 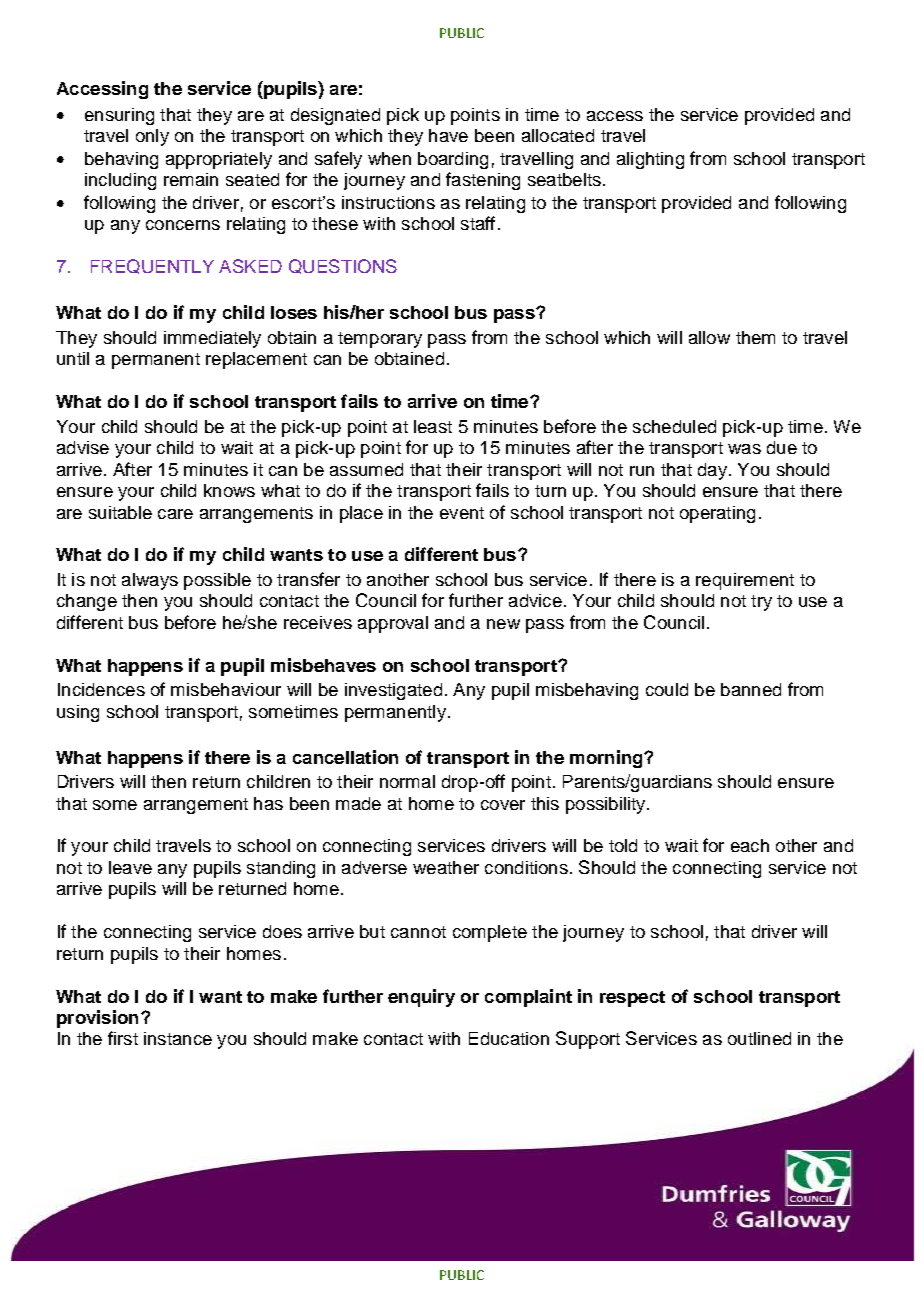 What do you see at coordinates (453, 160) in the page?
I see `boarding` at bounding box center [453, 160].
